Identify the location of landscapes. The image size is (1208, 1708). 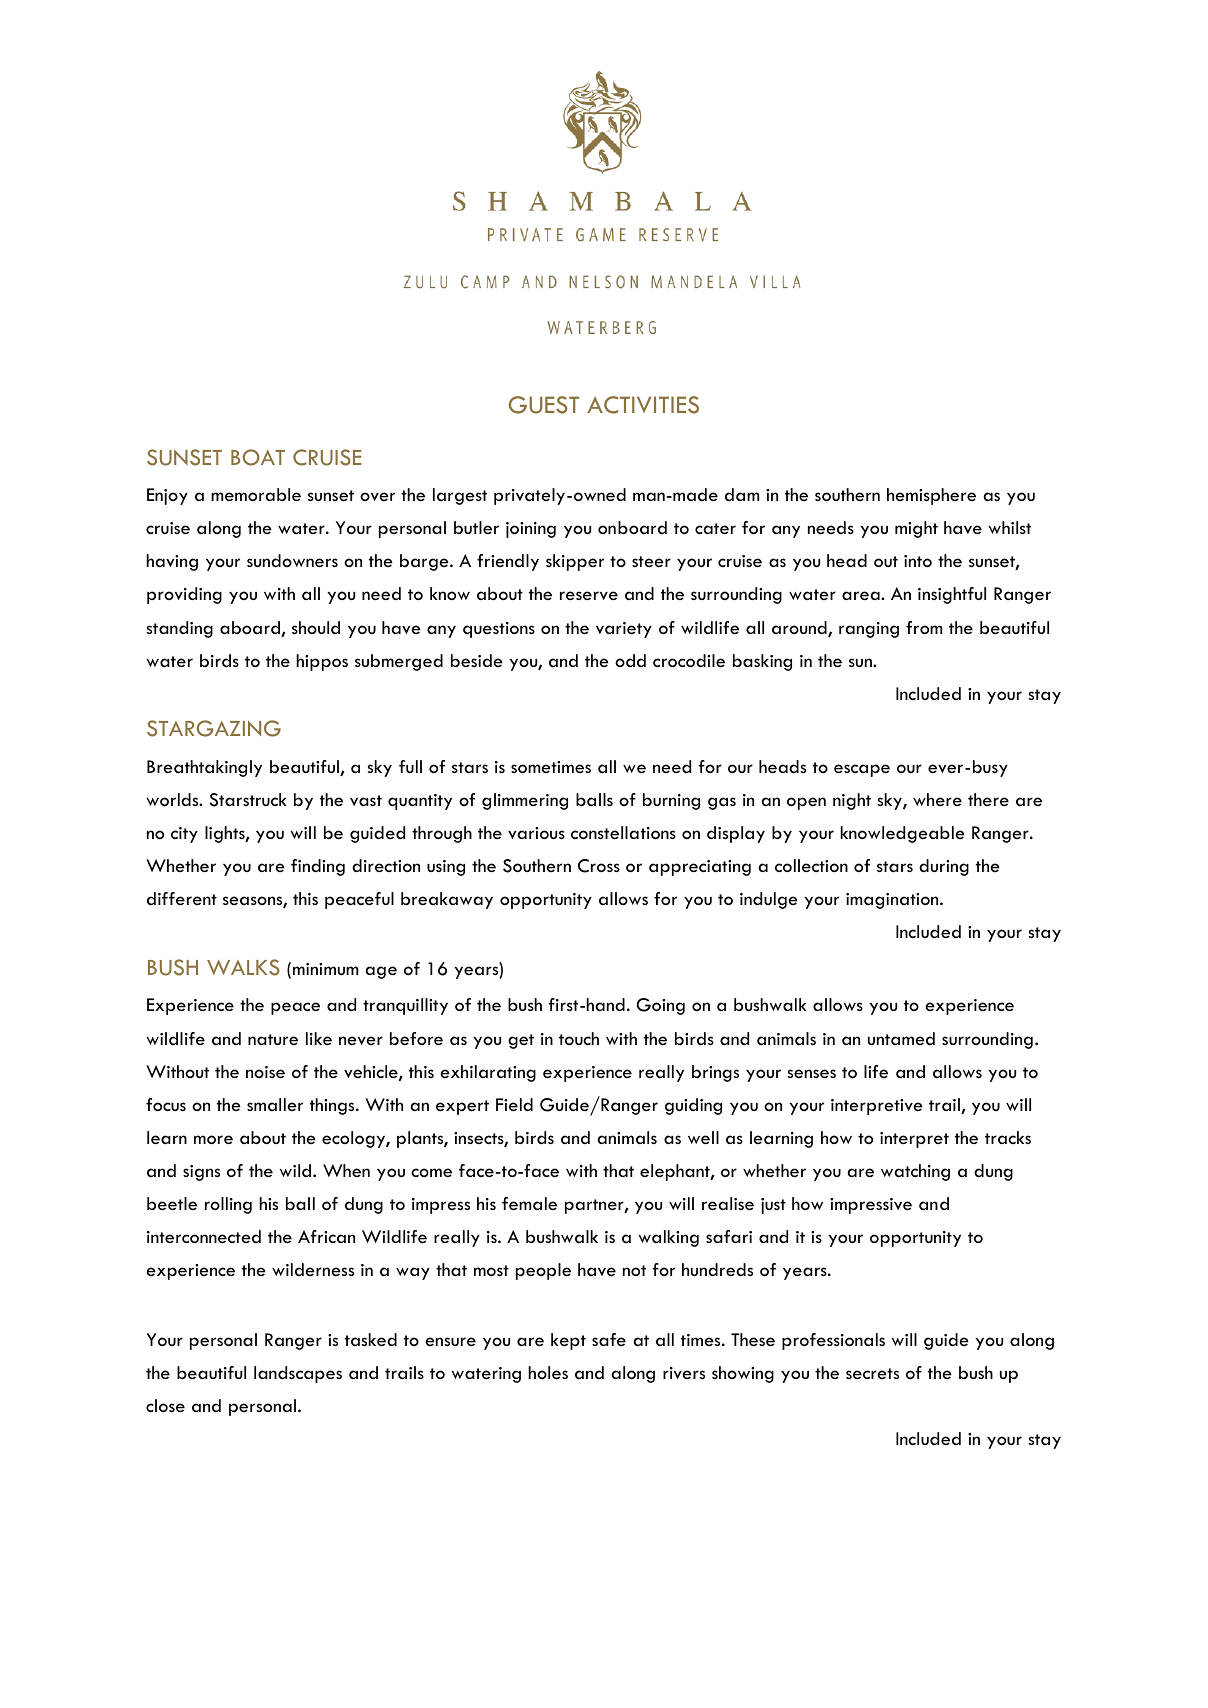
(298, 1374).
